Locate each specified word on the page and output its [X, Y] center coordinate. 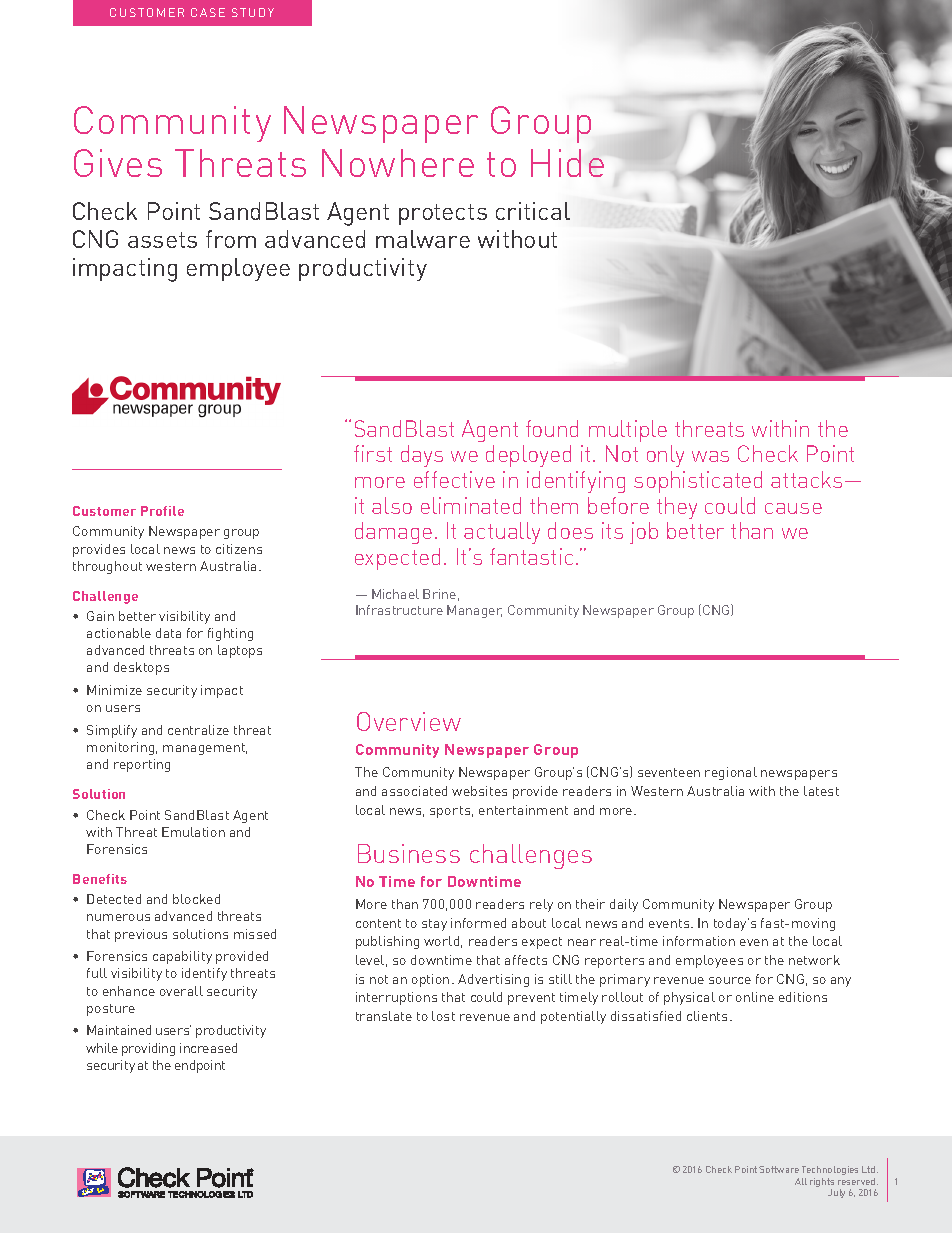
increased [208, 1048]
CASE [208, 12]
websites [479, 791]
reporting [142, 765]
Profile [162, 511]
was [710, 456]
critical [533, 211]
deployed [528, 456]
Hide [567, 163]
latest [821, 791]
